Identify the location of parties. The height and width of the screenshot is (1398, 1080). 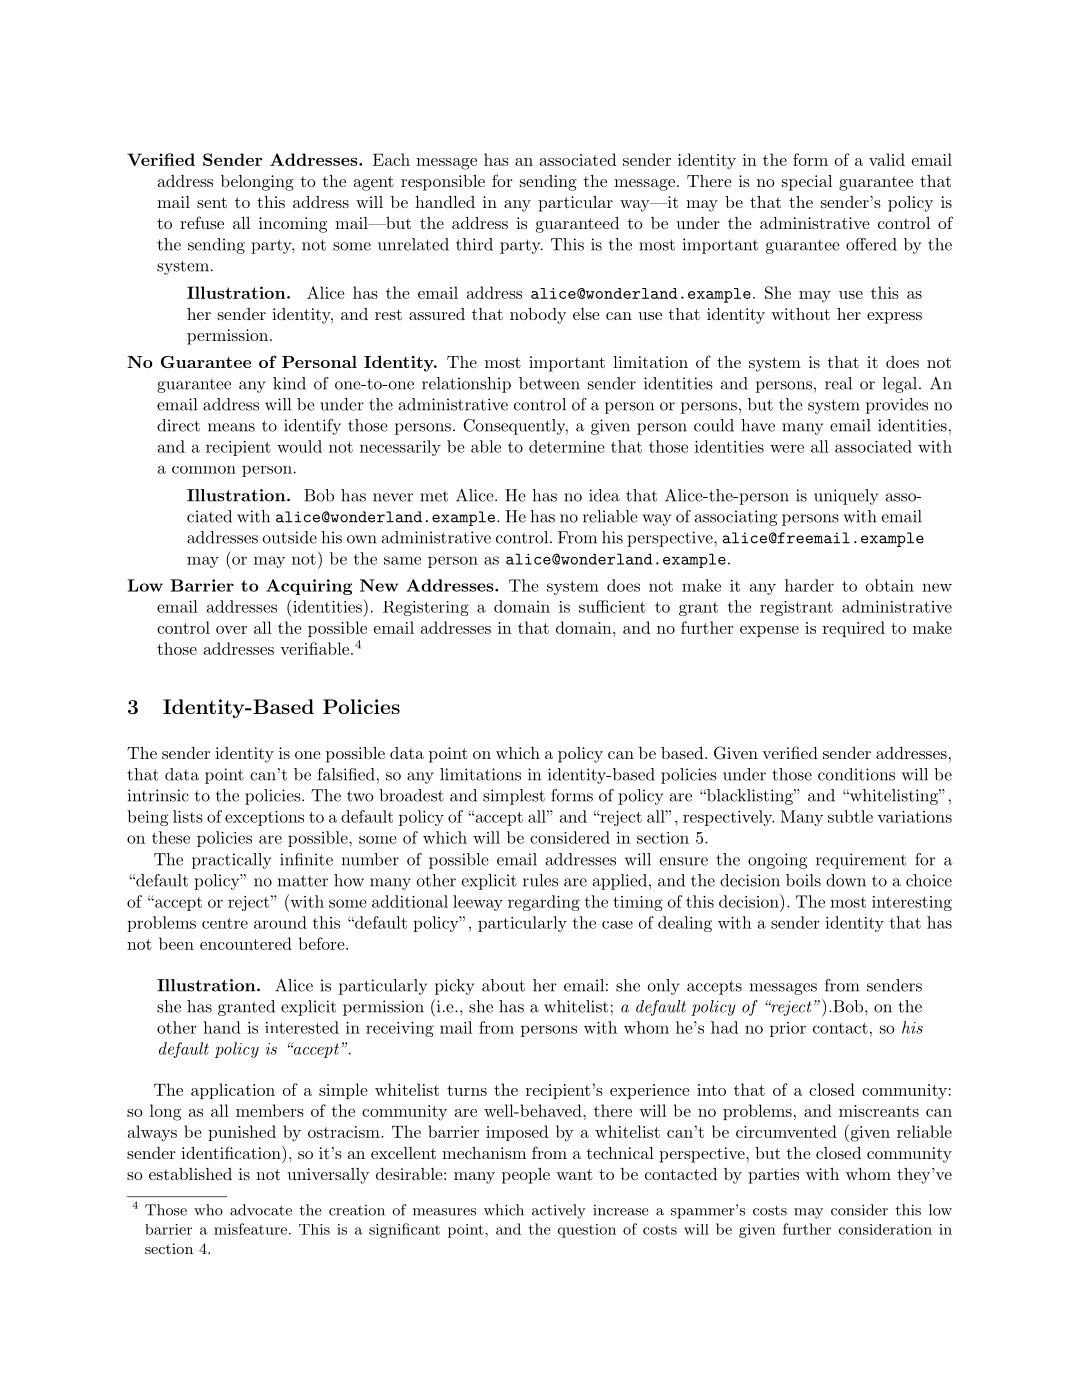
(773, 1176).
